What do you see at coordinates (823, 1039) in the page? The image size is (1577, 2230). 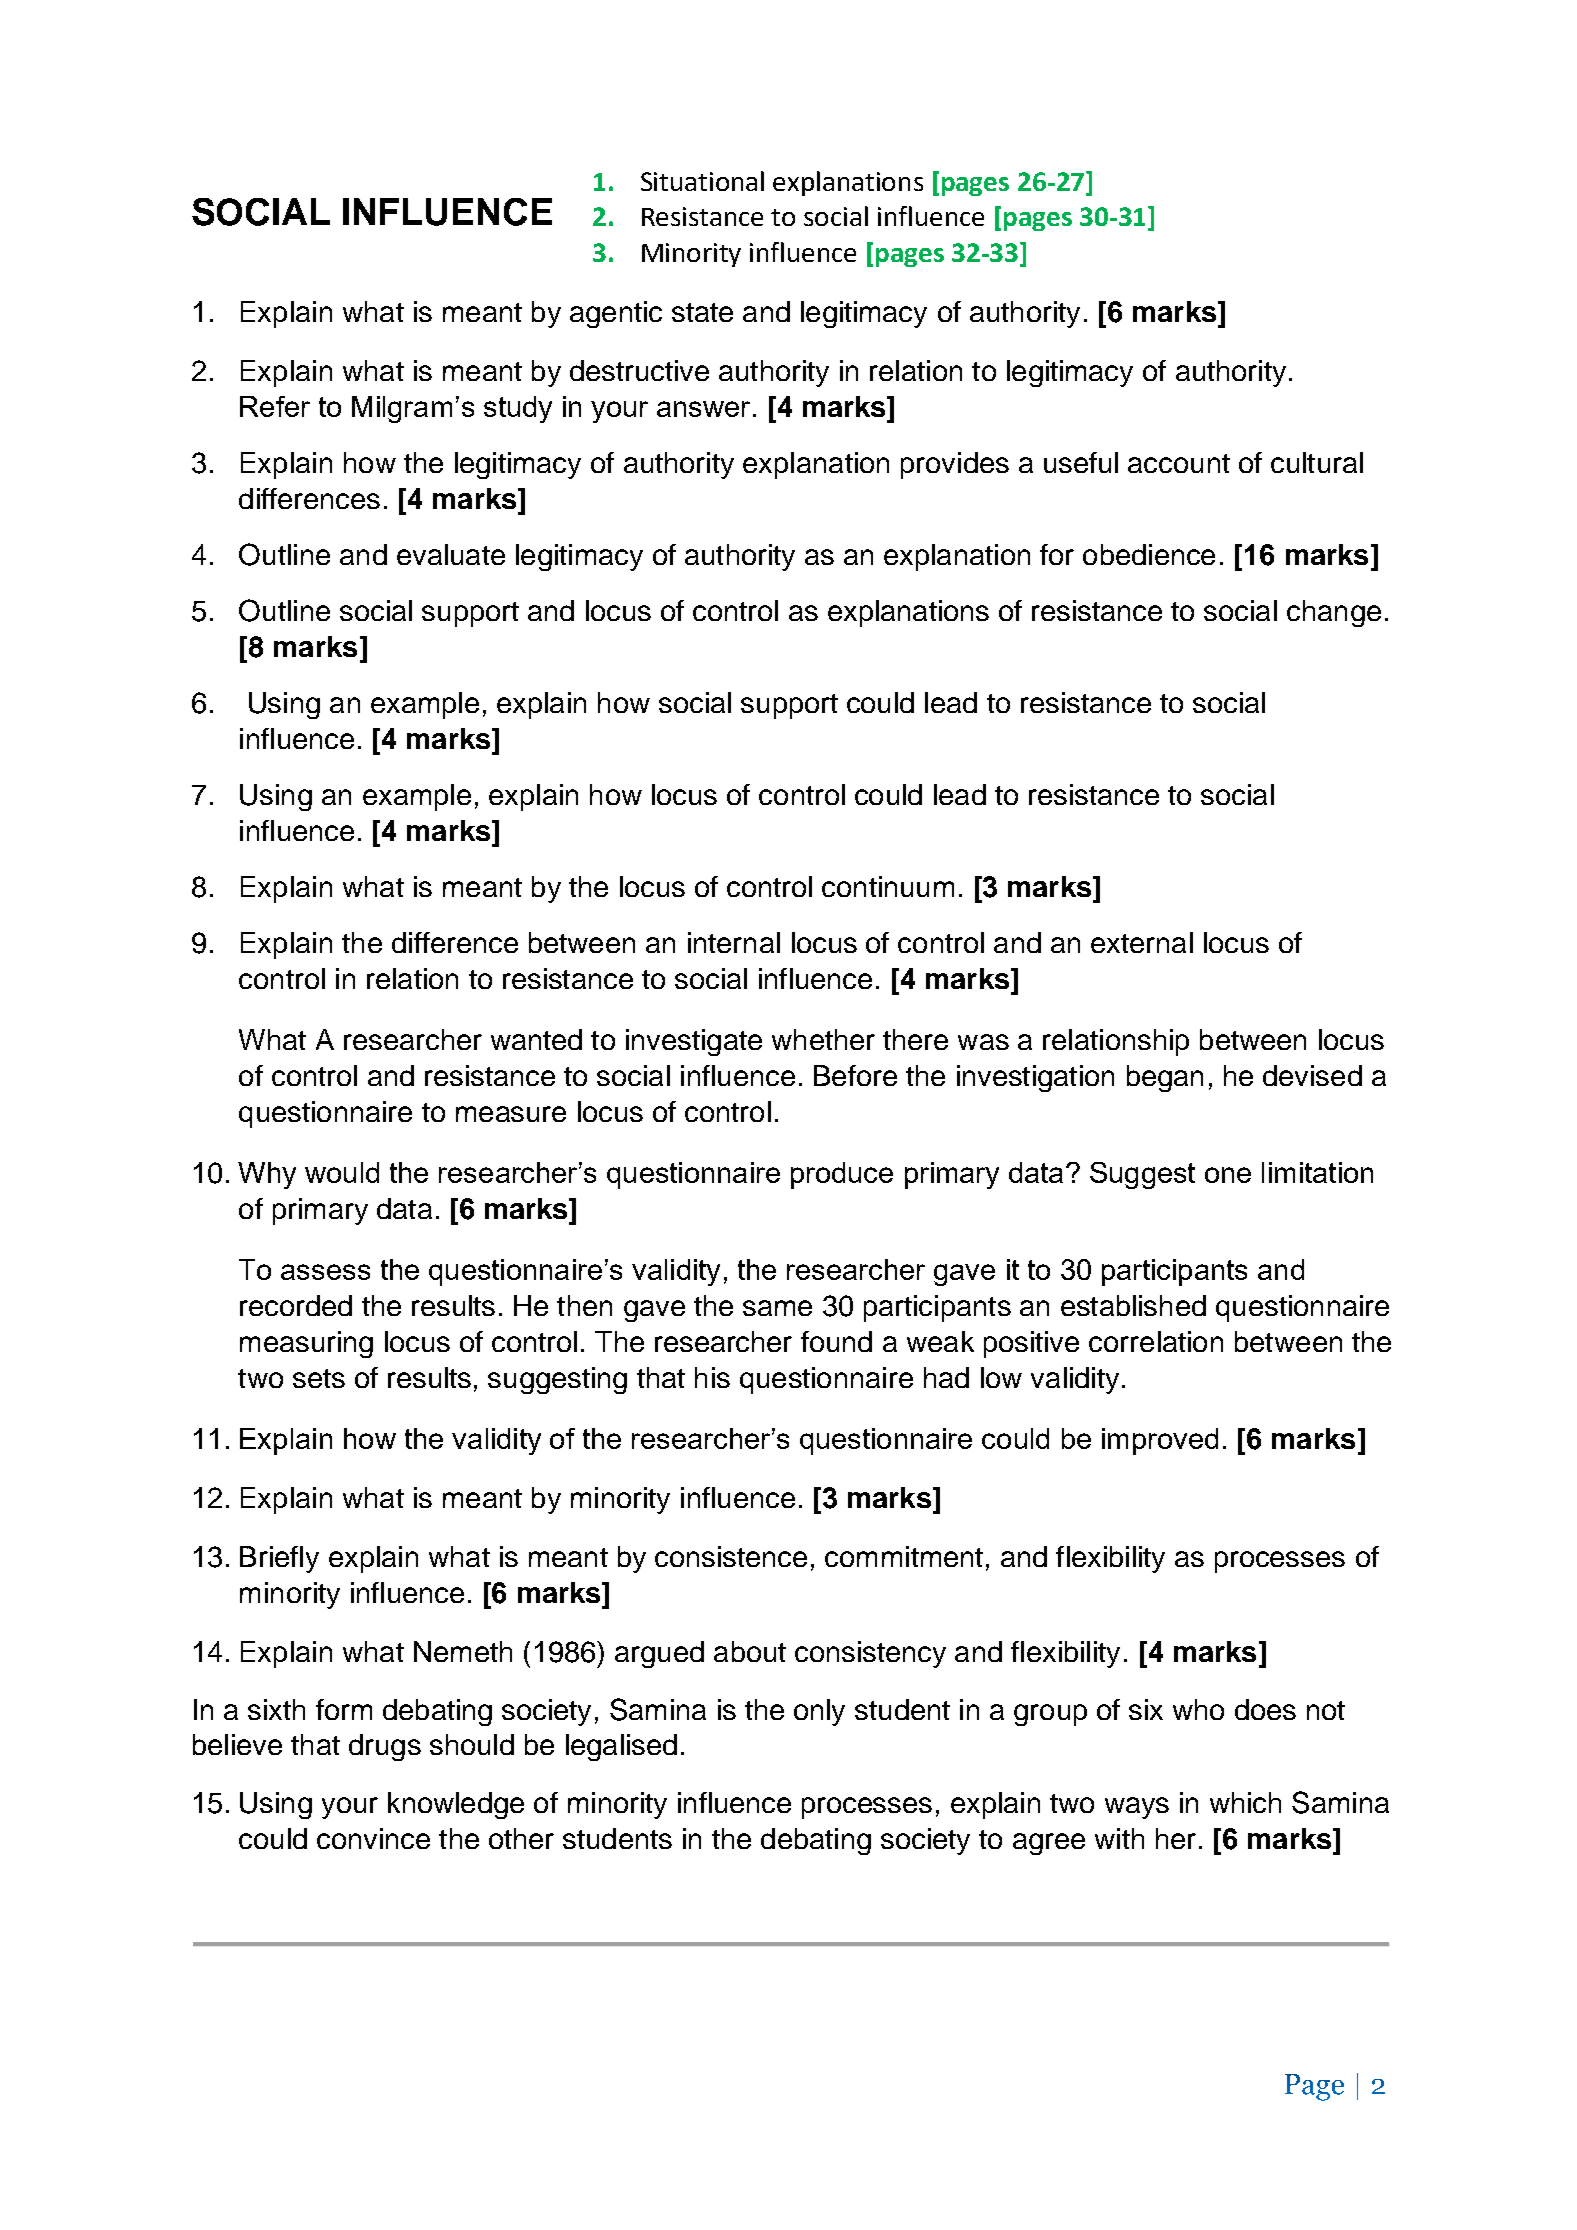 I see `whether` at bounding box center [823, 1039].
